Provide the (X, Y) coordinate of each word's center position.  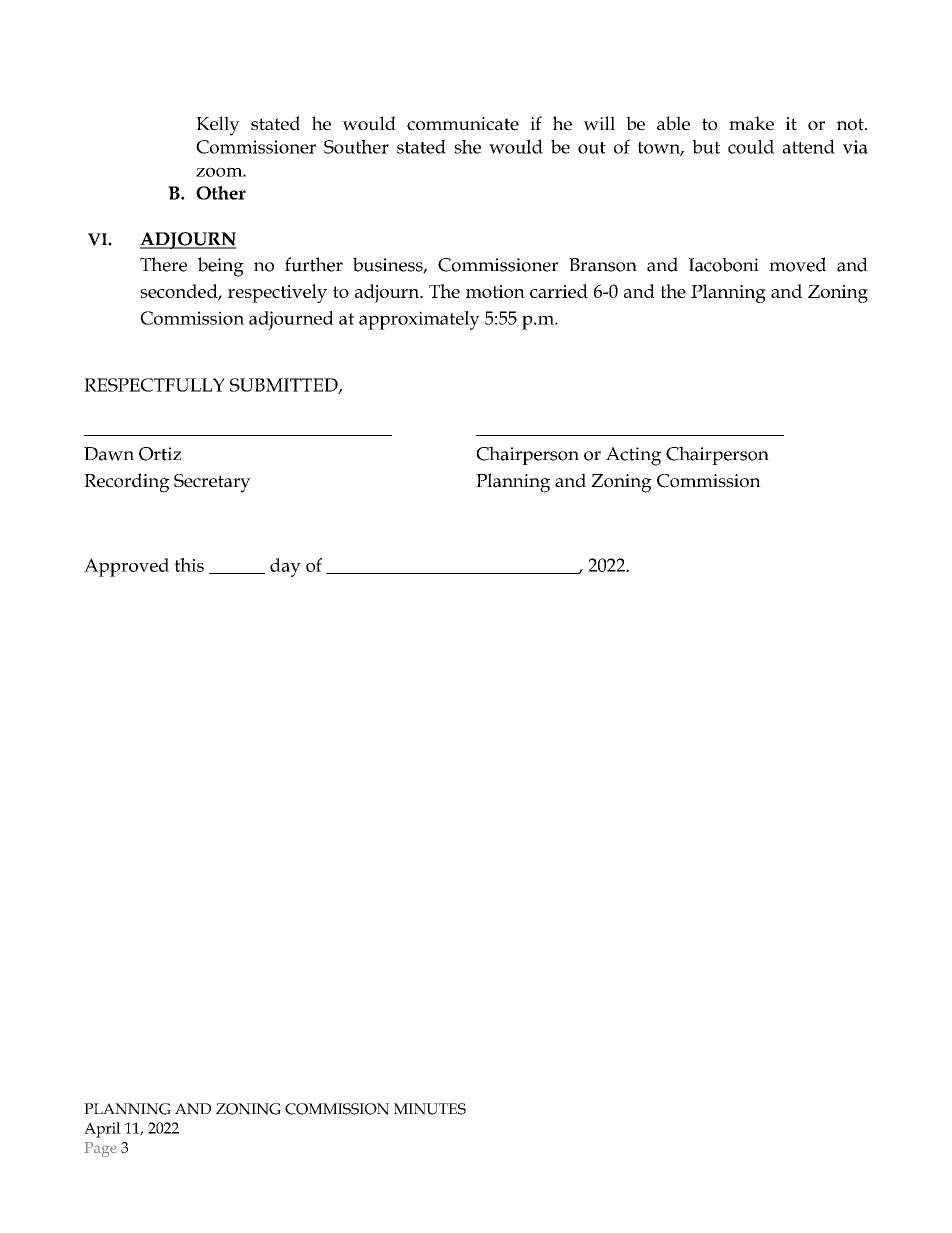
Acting (633, 456)
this (189, 565)
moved (797, 264)
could (751, 146)
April (102, 1130)
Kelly (218, 126)
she (467, 147)
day (285, 567)
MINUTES (430, 1109)
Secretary (212, 483)
